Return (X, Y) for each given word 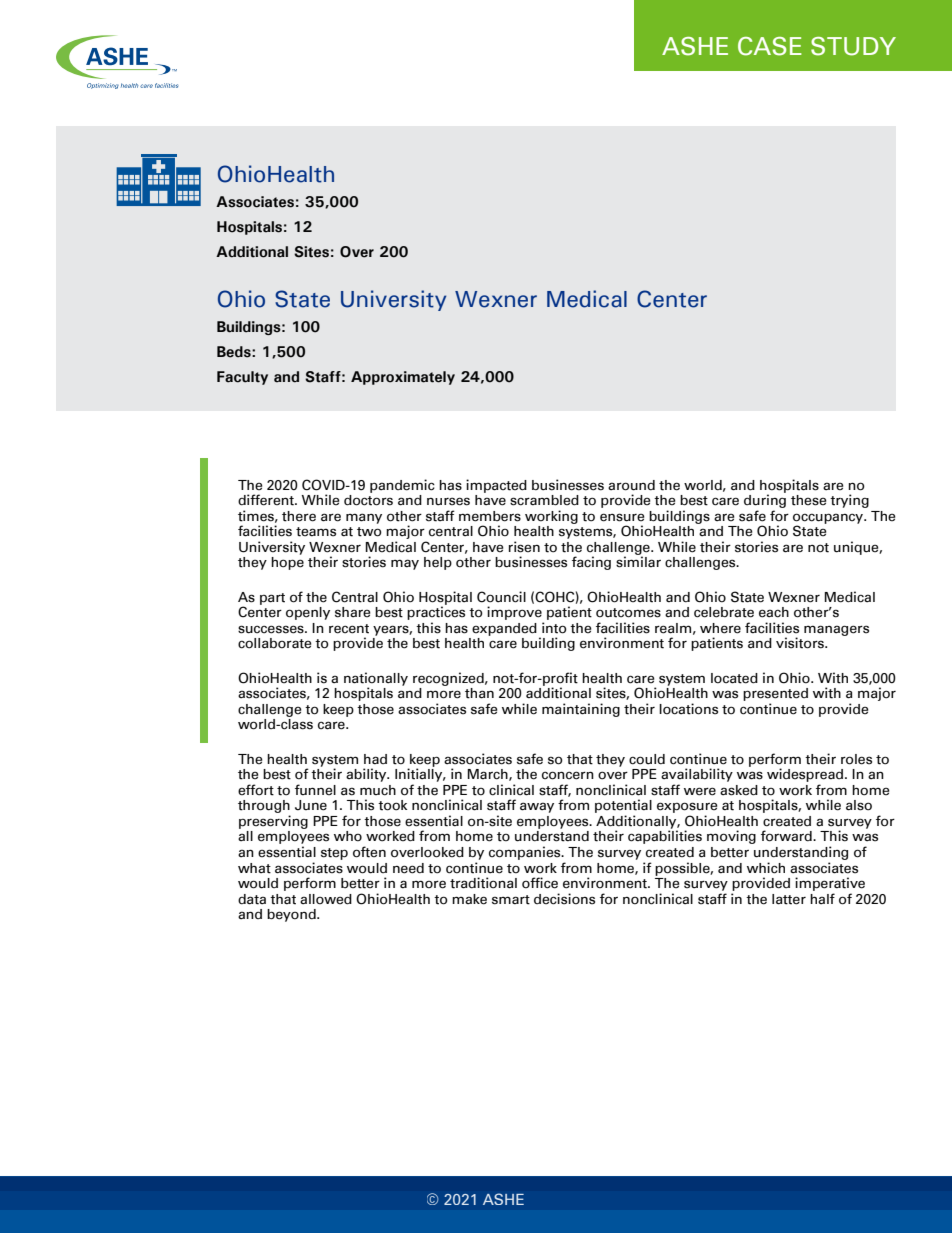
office (540, 883)
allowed (326, 899)
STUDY (853, 46)
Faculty (242, 378)
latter (789, 899)
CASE (770, 46)
